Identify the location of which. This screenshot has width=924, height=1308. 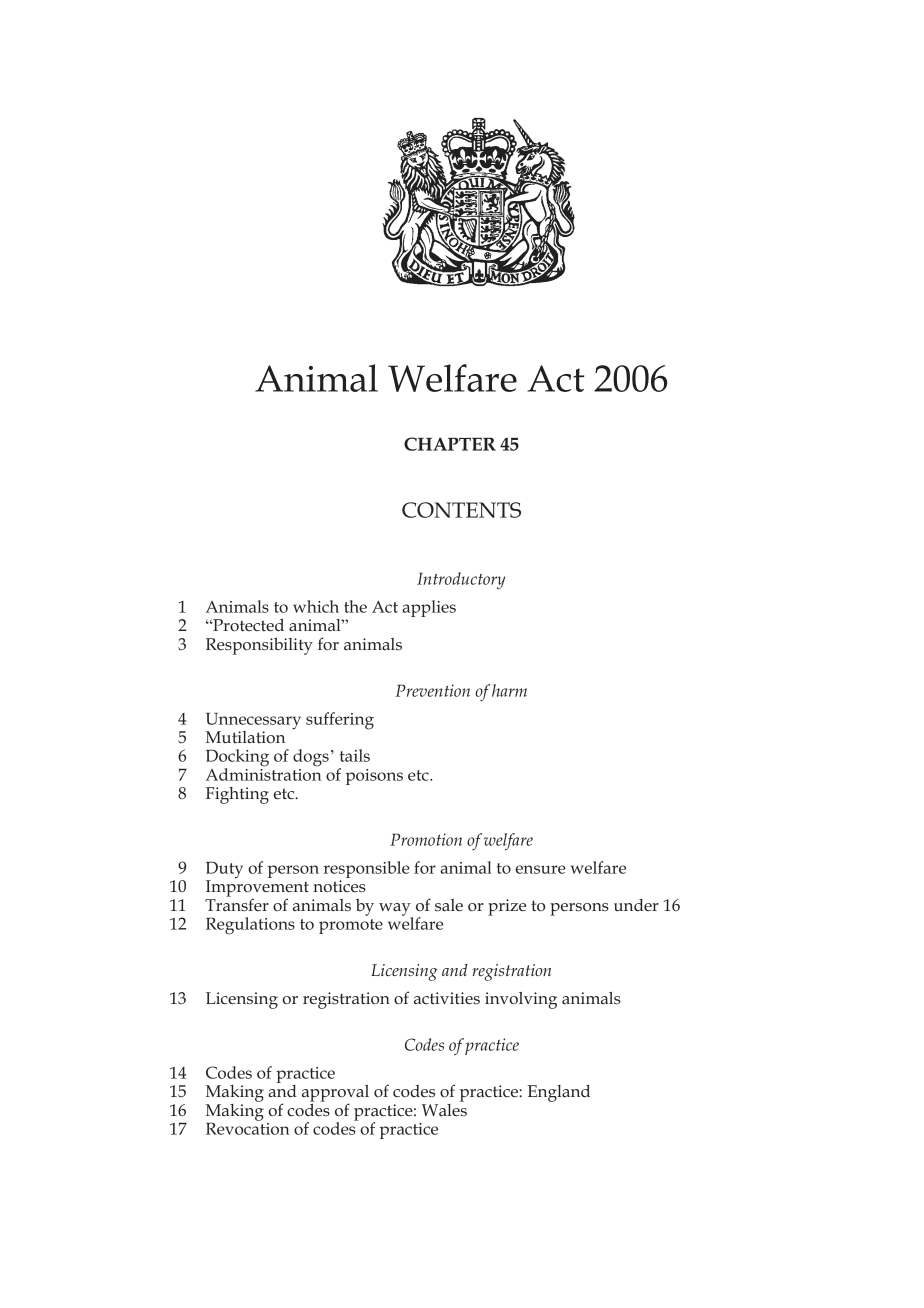
(316, 606).
